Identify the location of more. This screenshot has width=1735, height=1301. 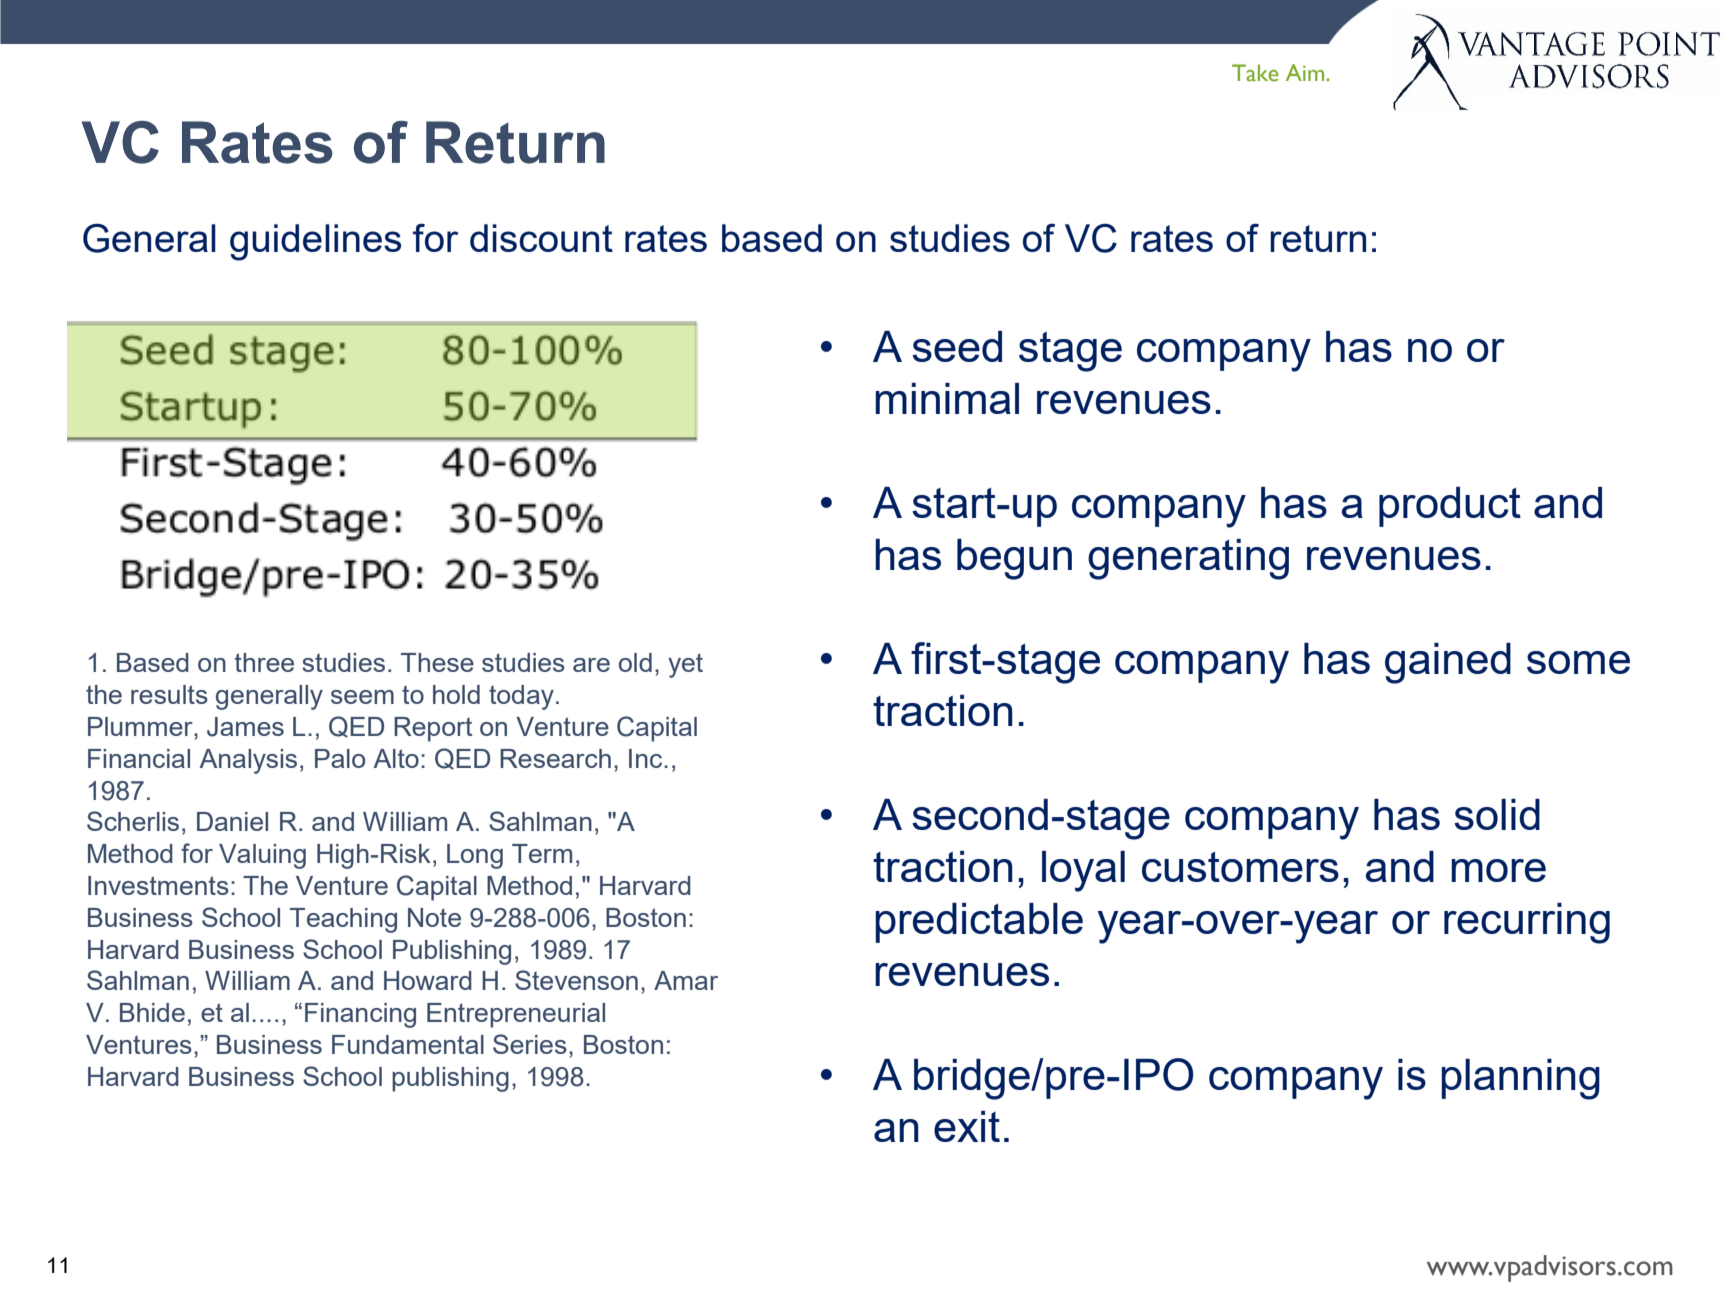
(1498, 870).
